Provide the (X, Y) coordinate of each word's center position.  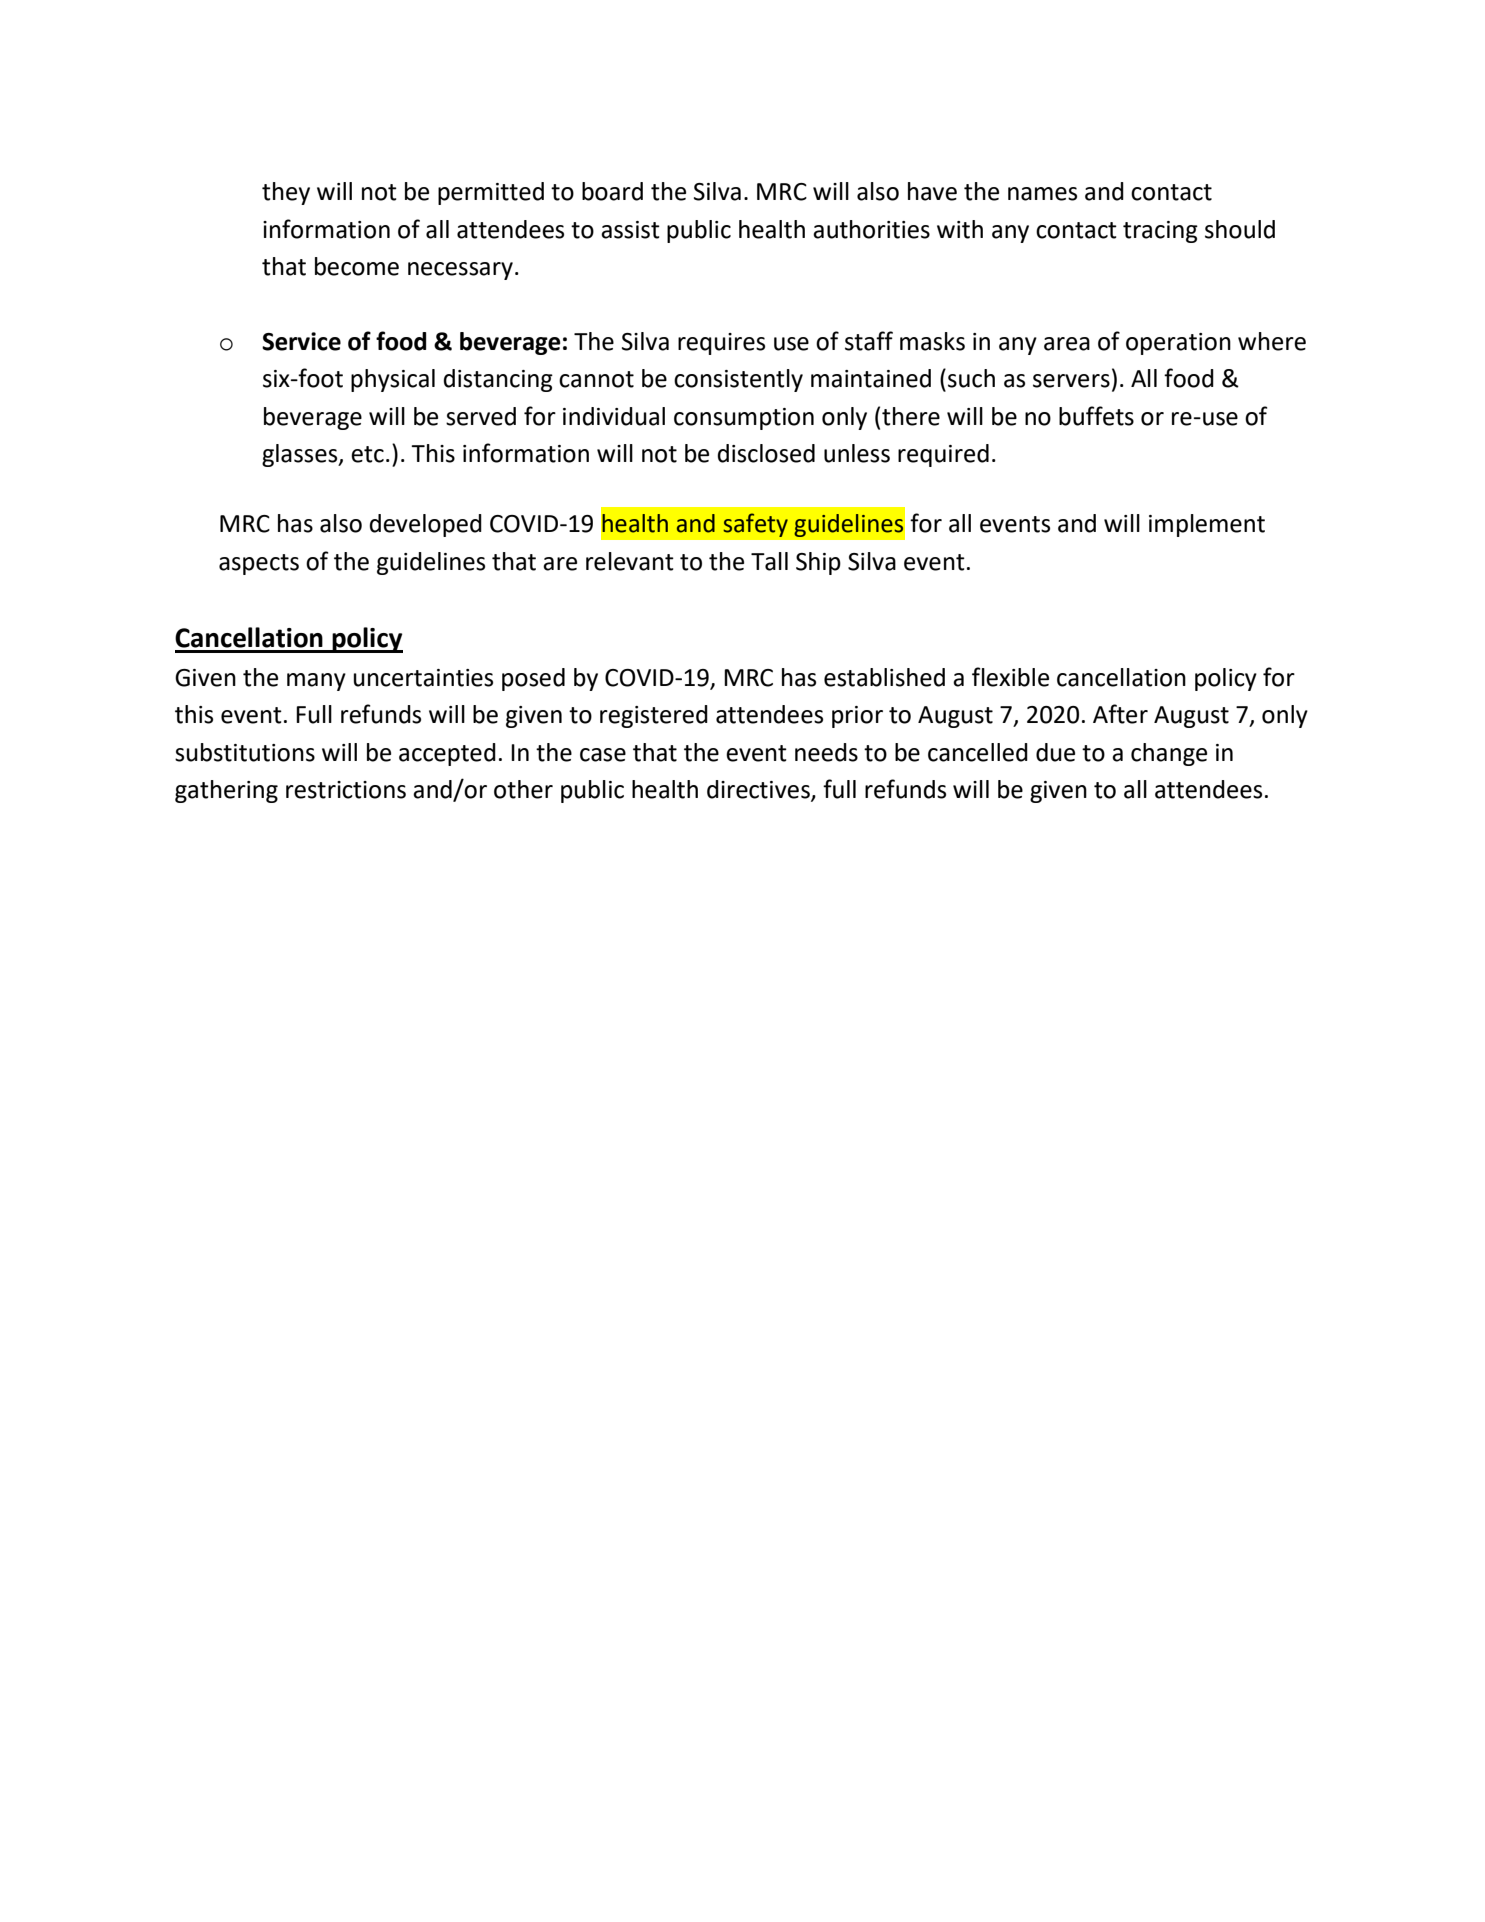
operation (1178, 344)
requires (721, 344)
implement (1207, 525)
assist (630, 230)
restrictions (346, 790)
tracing (1160, 232)
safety (755, 525)
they (286, 193)
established (884, 677)
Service (301, 341)
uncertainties (423, 678)
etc (367, 454)
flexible (1010, 677)
